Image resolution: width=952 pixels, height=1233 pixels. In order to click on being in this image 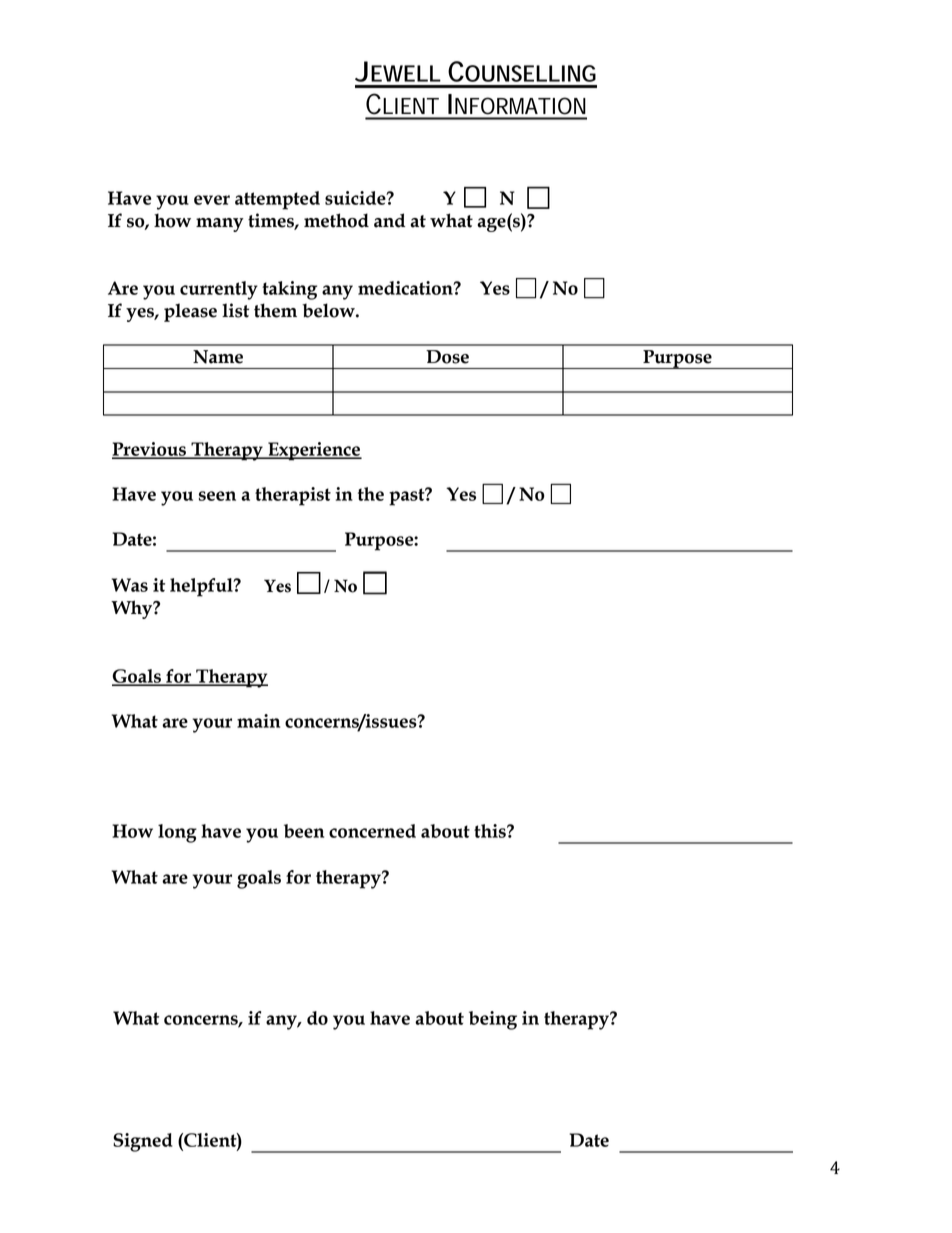, I will do `click(493, 1020)`.
